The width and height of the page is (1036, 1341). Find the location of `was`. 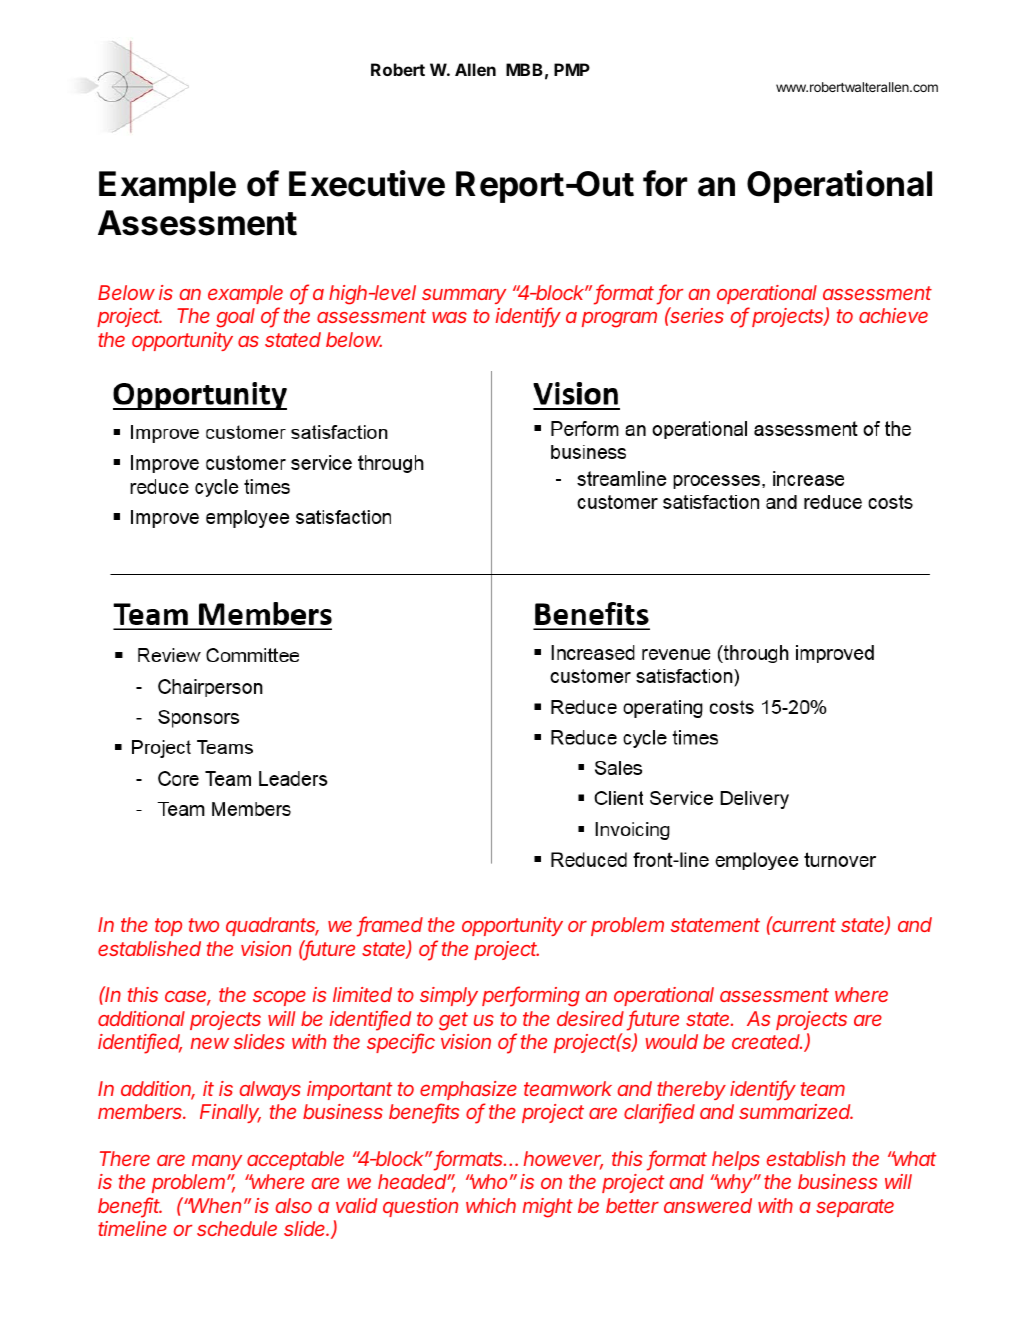

was is located at coordinates (449, 317).
